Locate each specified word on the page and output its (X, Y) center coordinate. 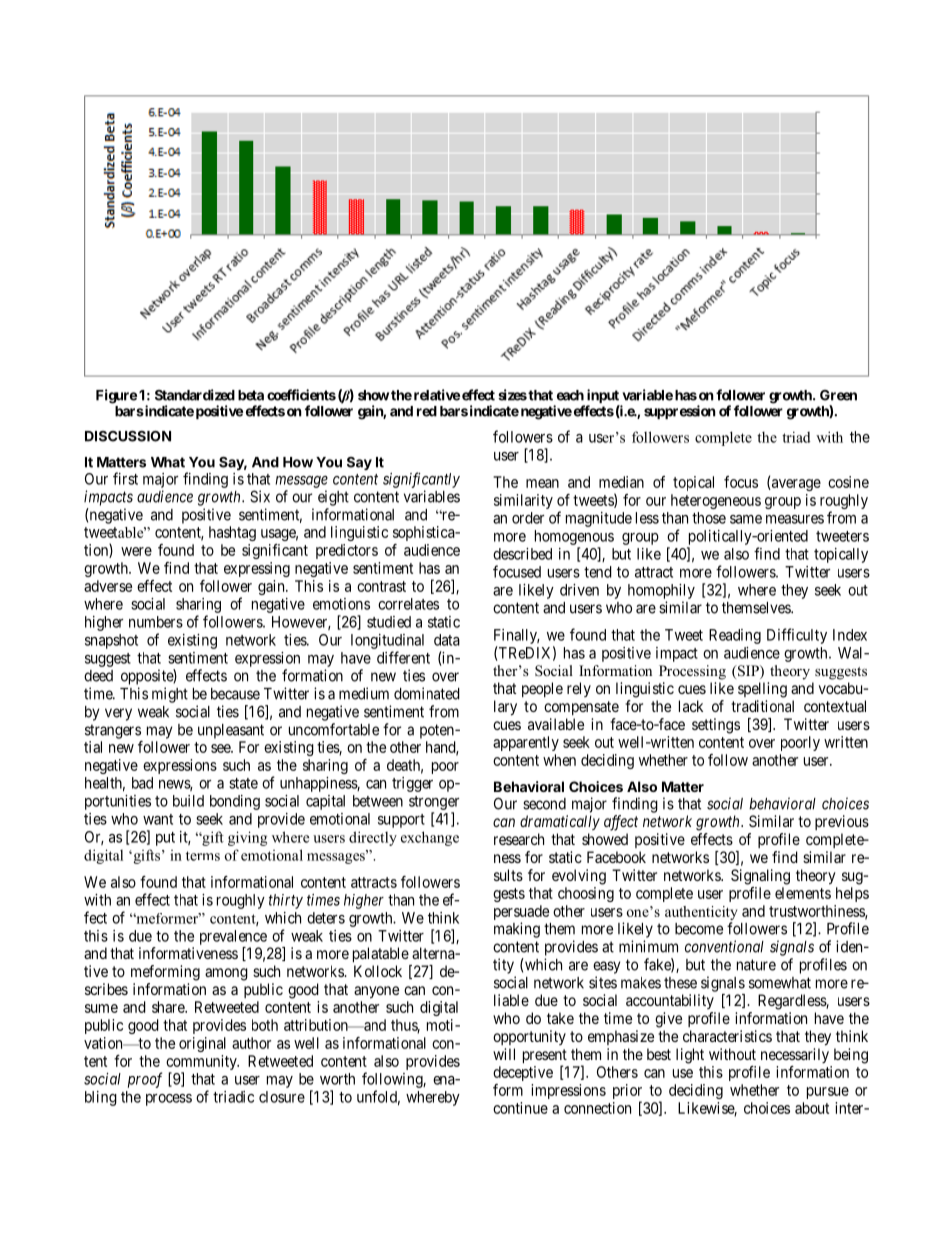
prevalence (233, 937)
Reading (735, 636)
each (570, 395)
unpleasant (231, 731)
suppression (680, 412)
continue (520, 1108)
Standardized (195, 395)
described (522, 554)
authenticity (701, 914)
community (202, 1064)
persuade (521, 914)
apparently (526, 743)
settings (716, 726)
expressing (257, 569)
